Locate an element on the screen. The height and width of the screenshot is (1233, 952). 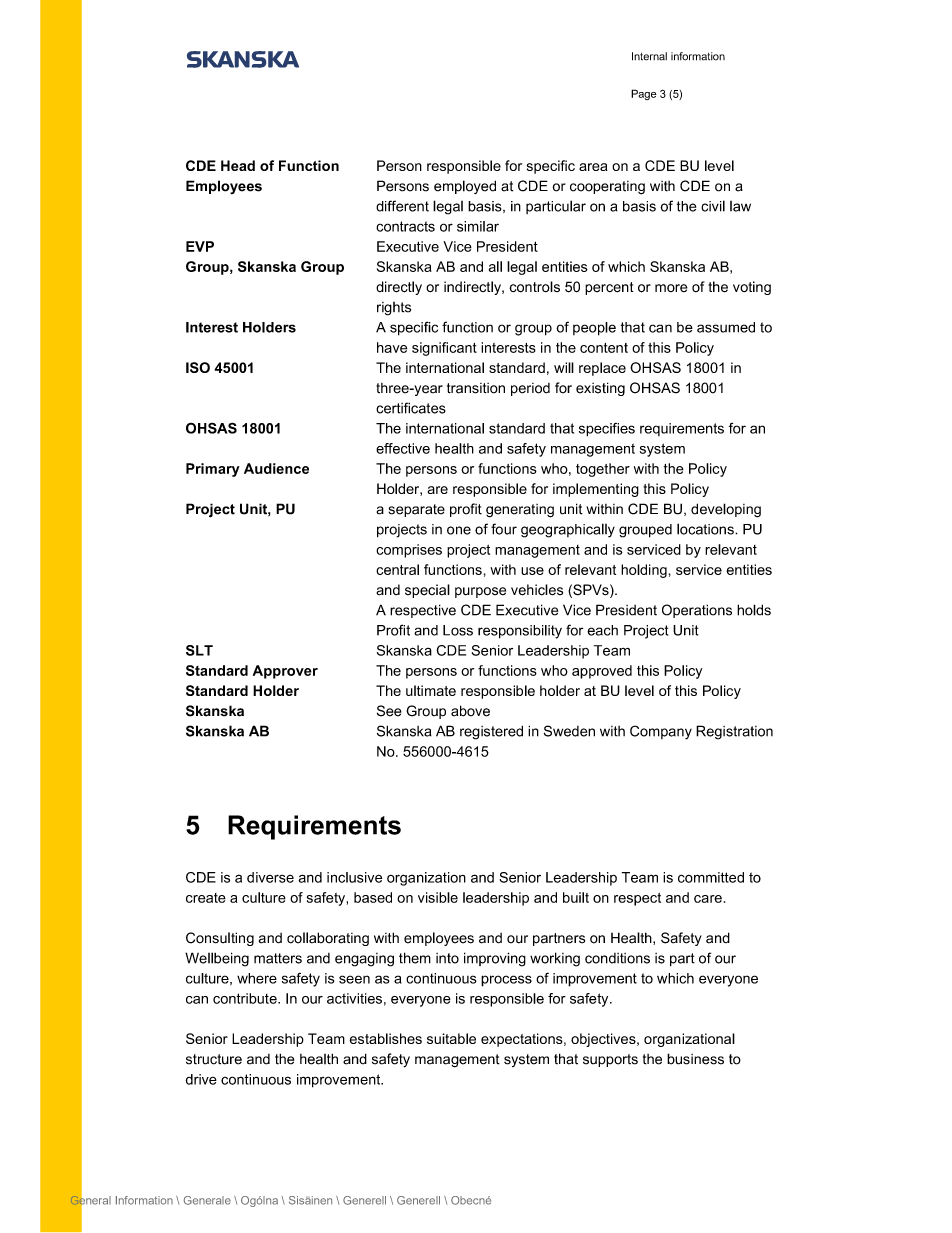
structure is located at coordinates (214, 1059).
